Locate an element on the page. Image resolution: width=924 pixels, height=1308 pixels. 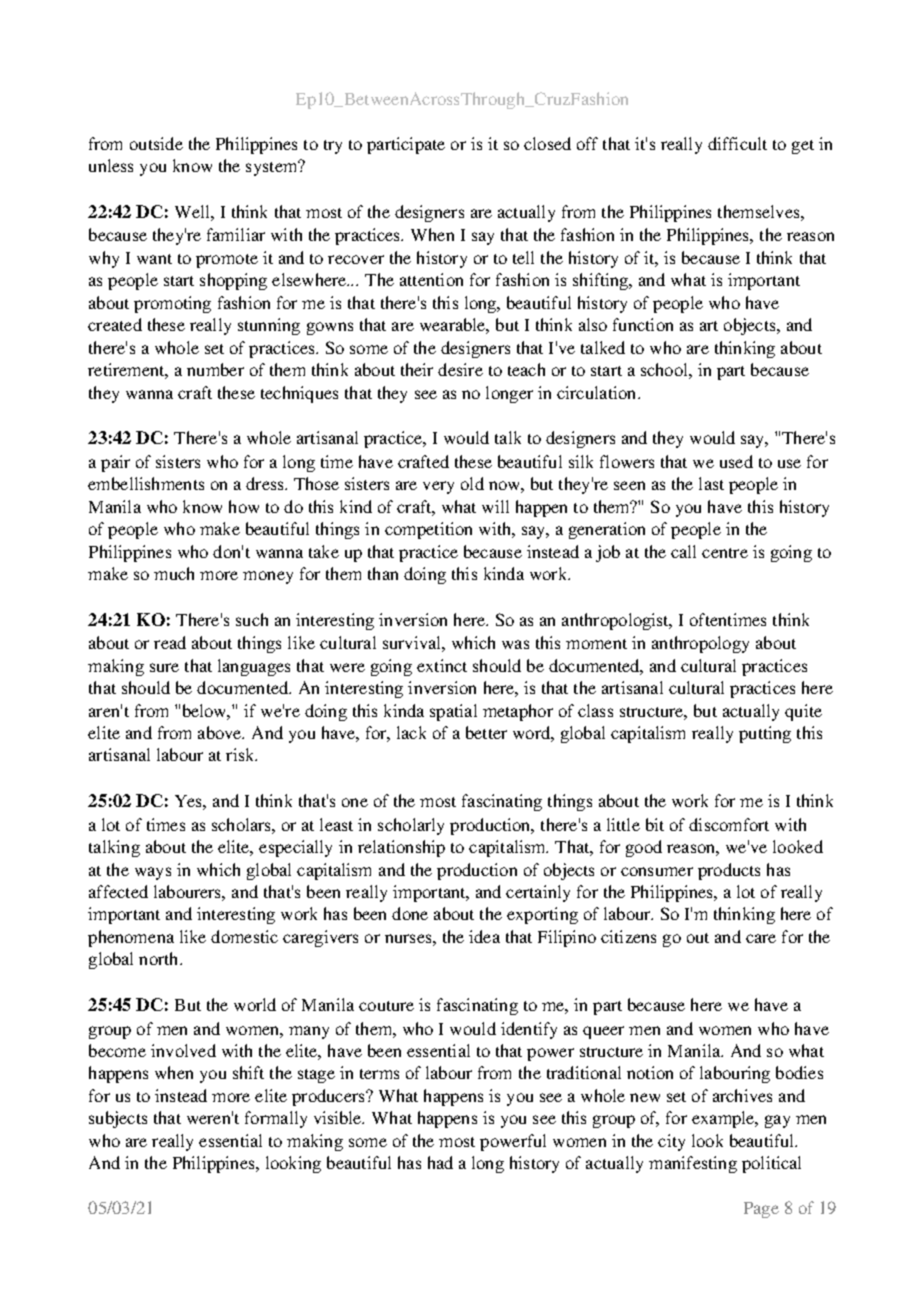
difficult is located at coordinates (737, 143).
